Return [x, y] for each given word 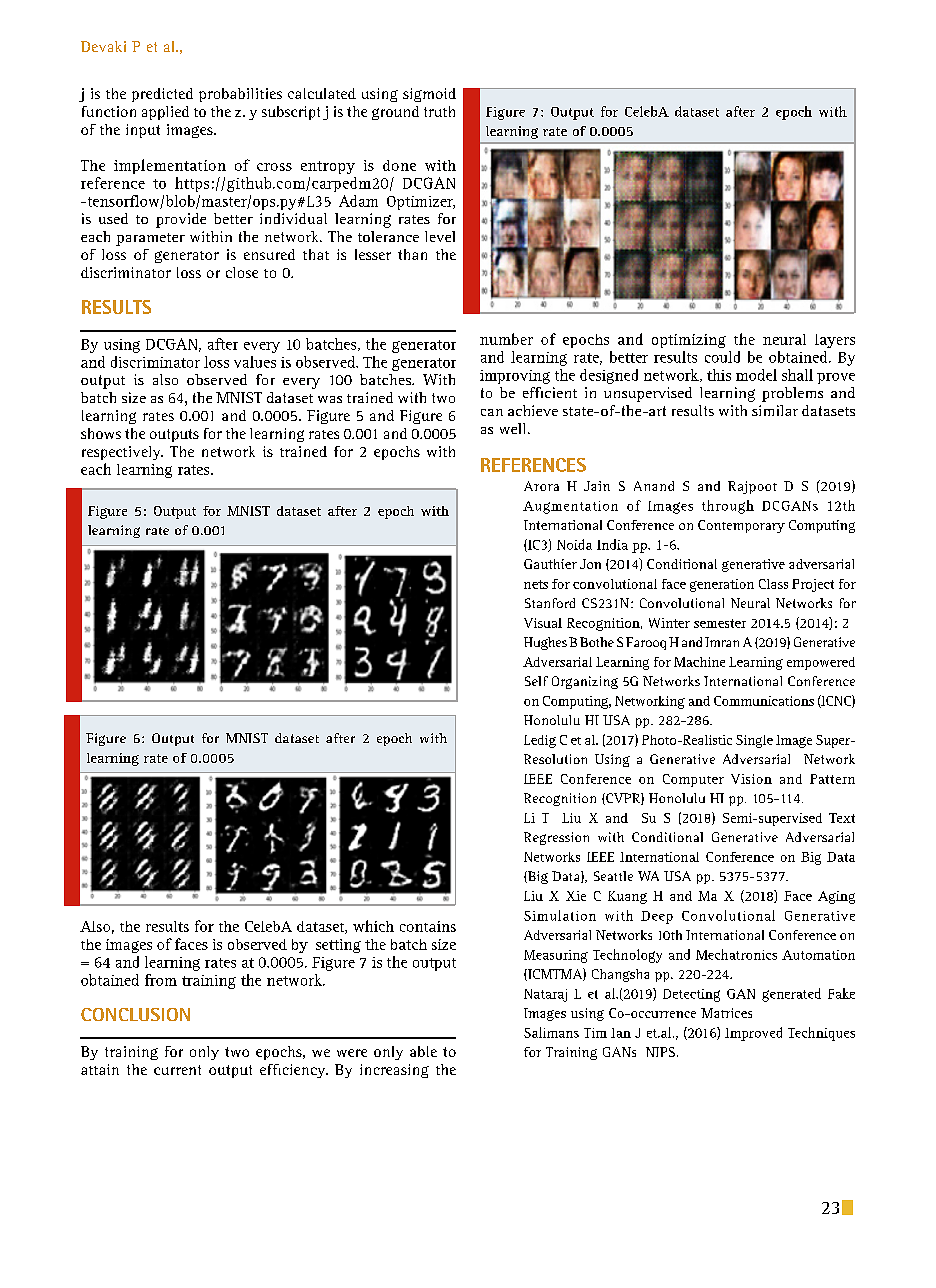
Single [754, 741]
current [177, 1070]
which [373, 926]
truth [439, 111]
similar [775, 410]
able [423, 1051]
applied [165, 113]
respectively [122, 453]
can [492, 412]
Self [536, 681]
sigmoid [429, 95]
